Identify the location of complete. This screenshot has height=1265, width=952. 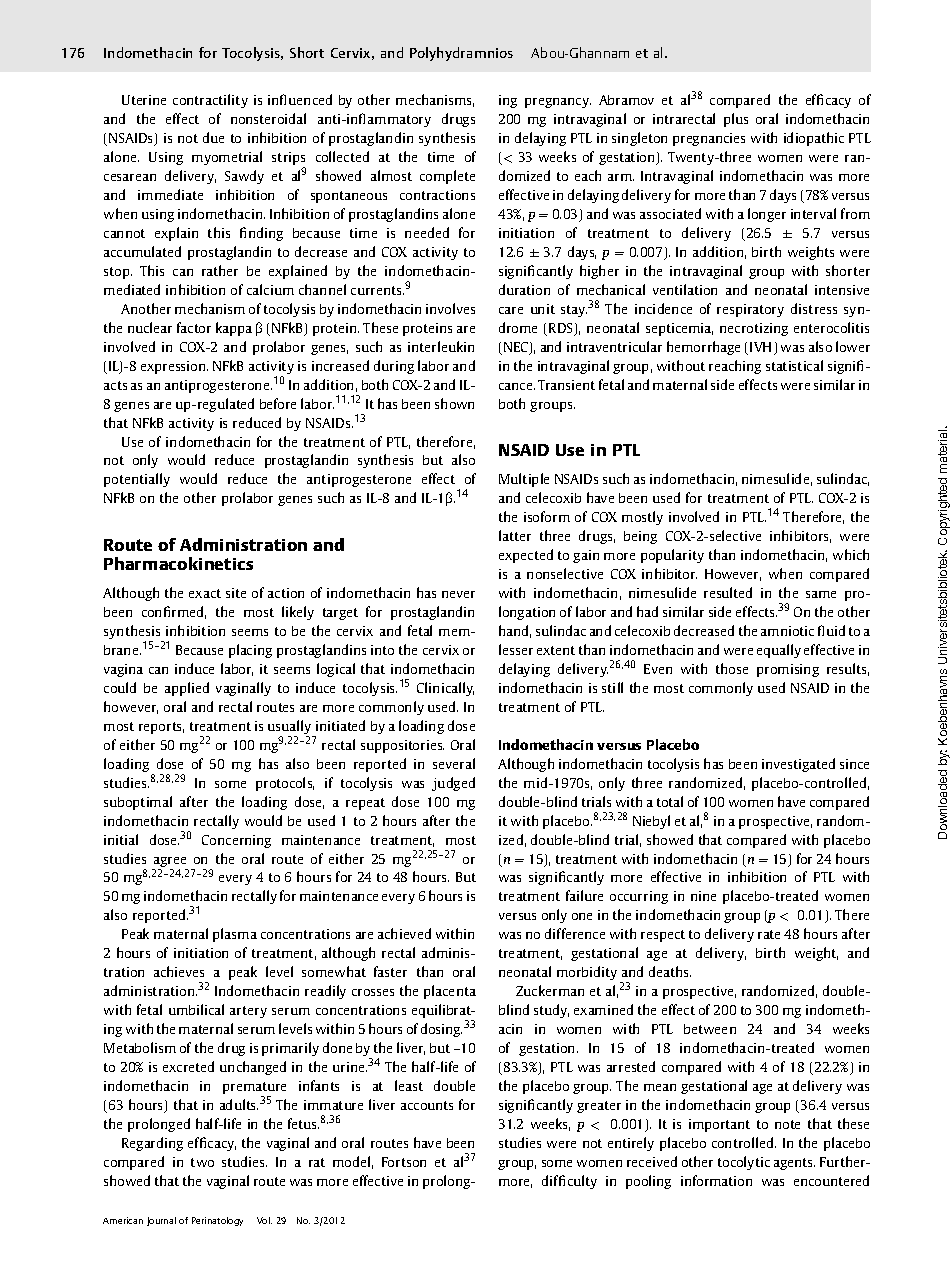
(447, 177).
